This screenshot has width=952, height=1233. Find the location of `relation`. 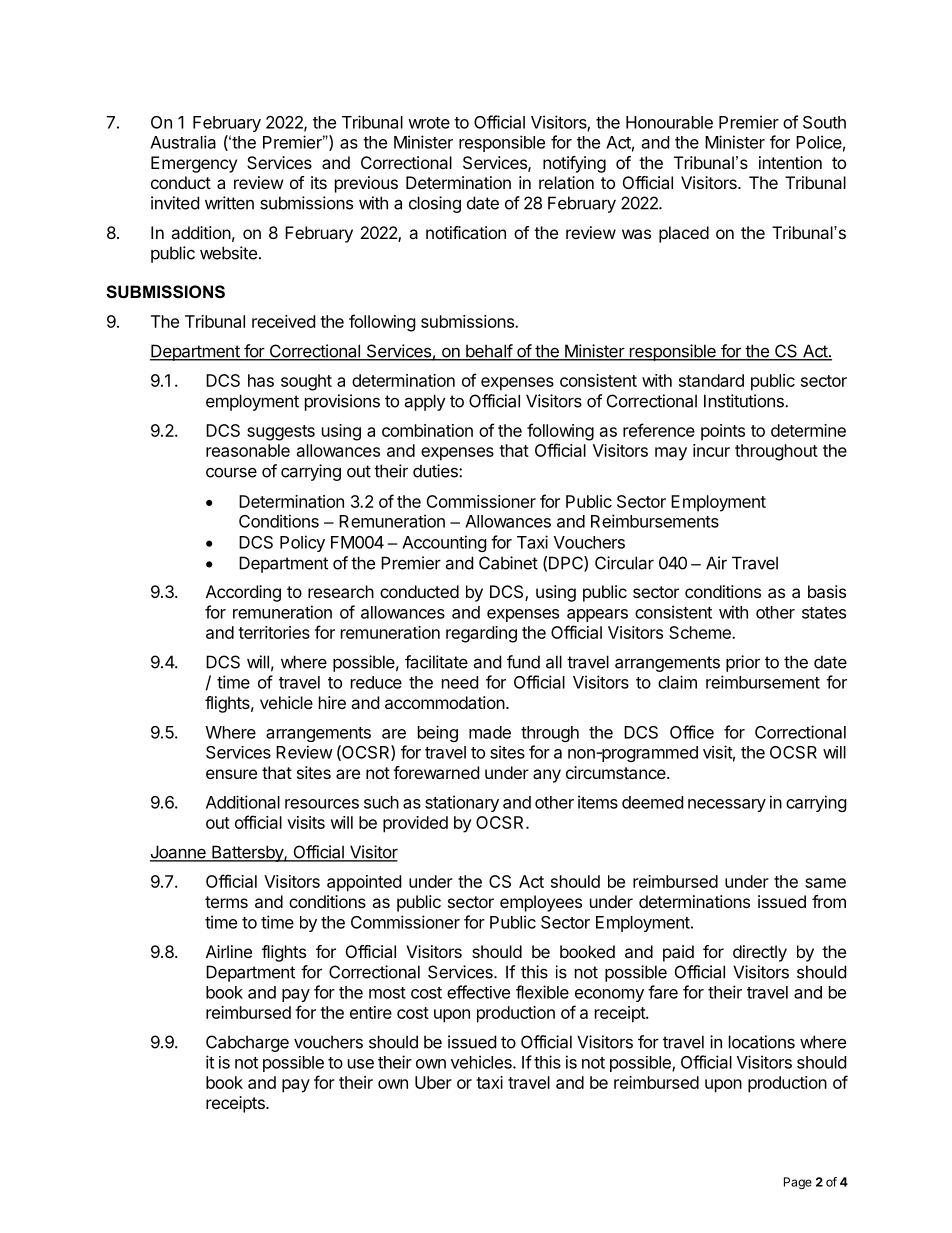

relation is located at coordinates (566, 182).
